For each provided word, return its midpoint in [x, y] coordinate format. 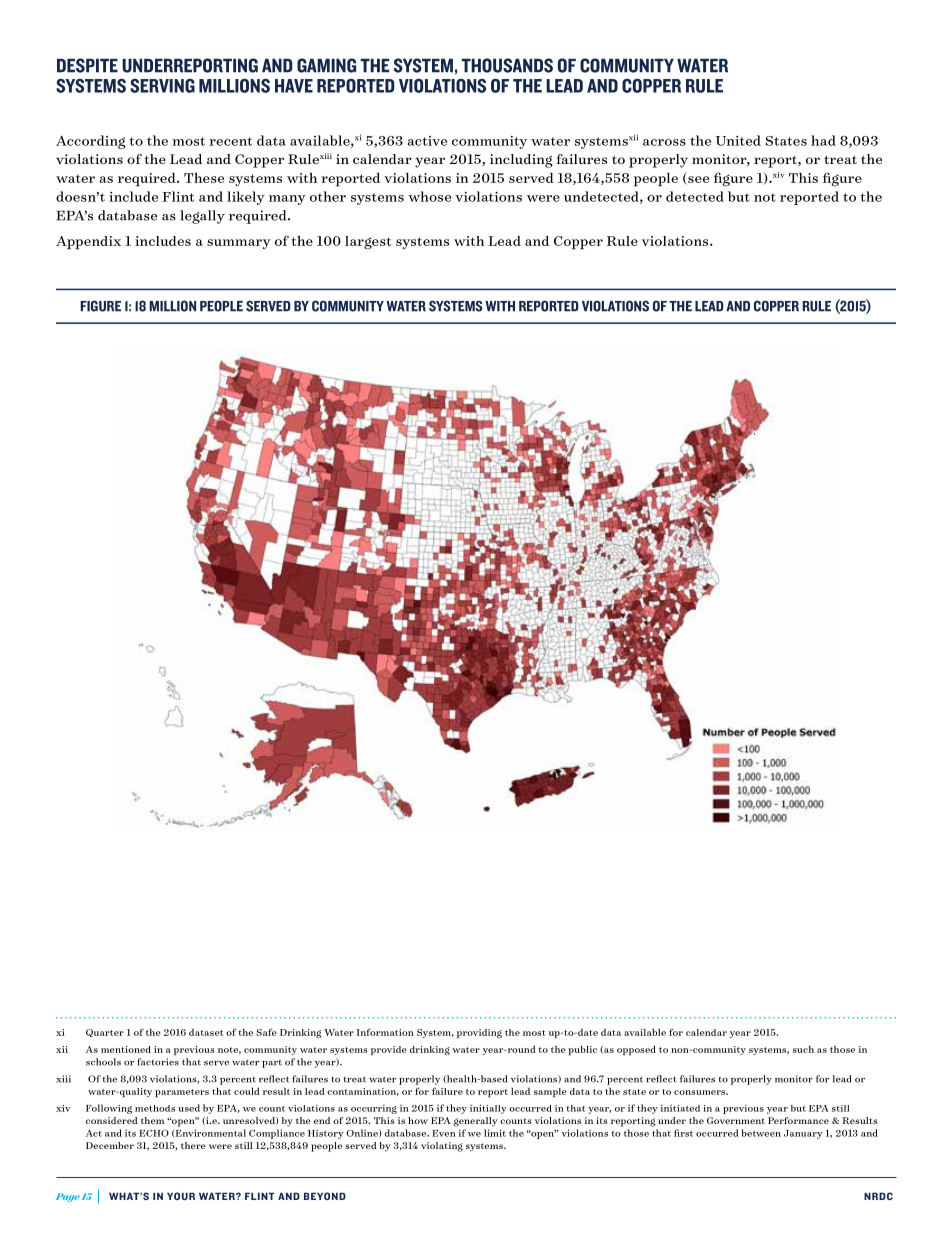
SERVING [162, 86]
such [803, 1049]
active [427, 141]
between [761, 1133]
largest [368, 243]
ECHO [154, 1133]
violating [442, 1147]
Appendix [88, 243]
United [738, 140]
